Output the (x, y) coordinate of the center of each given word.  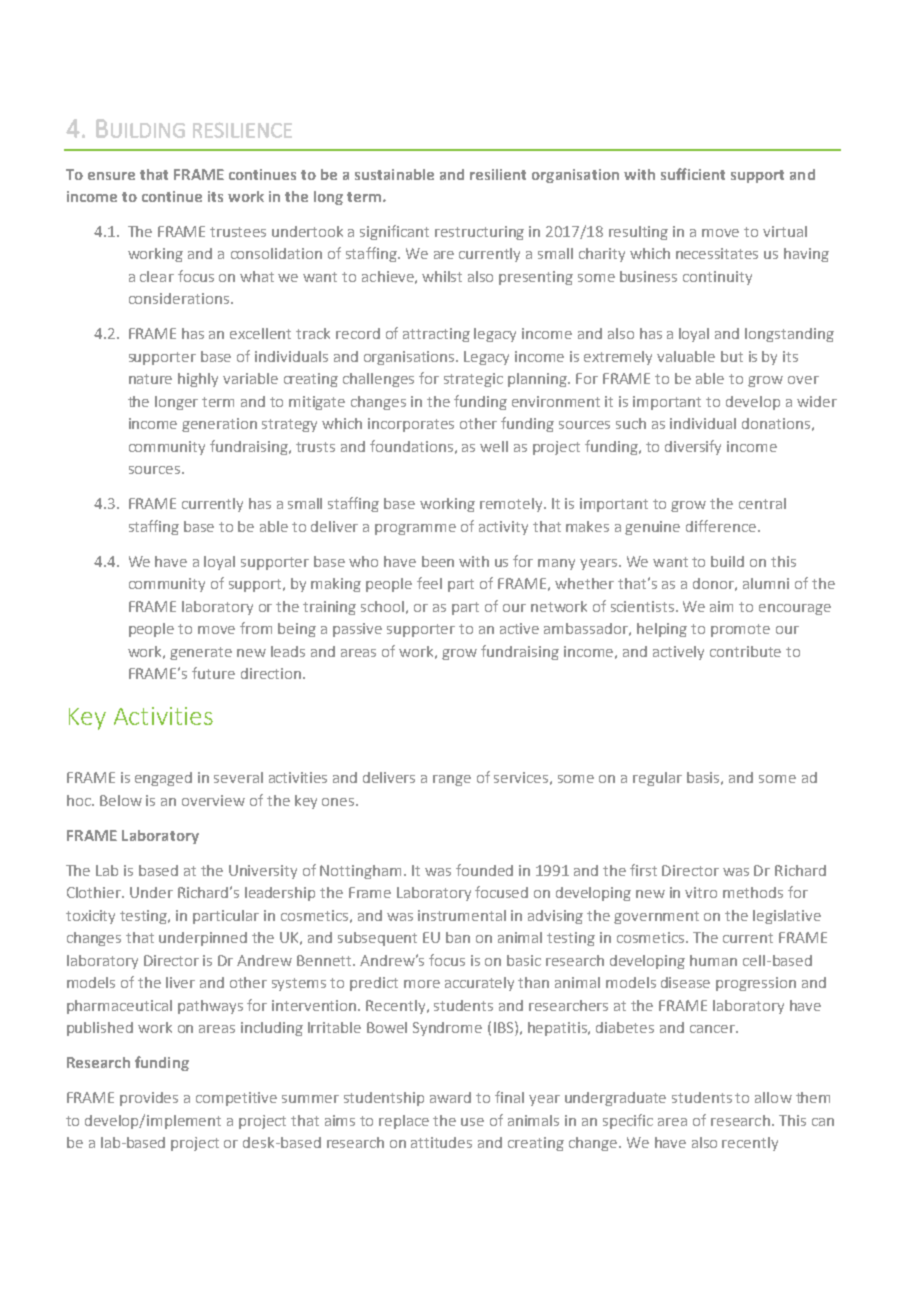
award (450, 1097)
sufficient (693, 174)
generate (201, 653)
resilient (498, 174)
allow (773, 1097)
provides (149, 1099)
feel (429, 583)
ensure (111, 176)
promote (740, 630)
